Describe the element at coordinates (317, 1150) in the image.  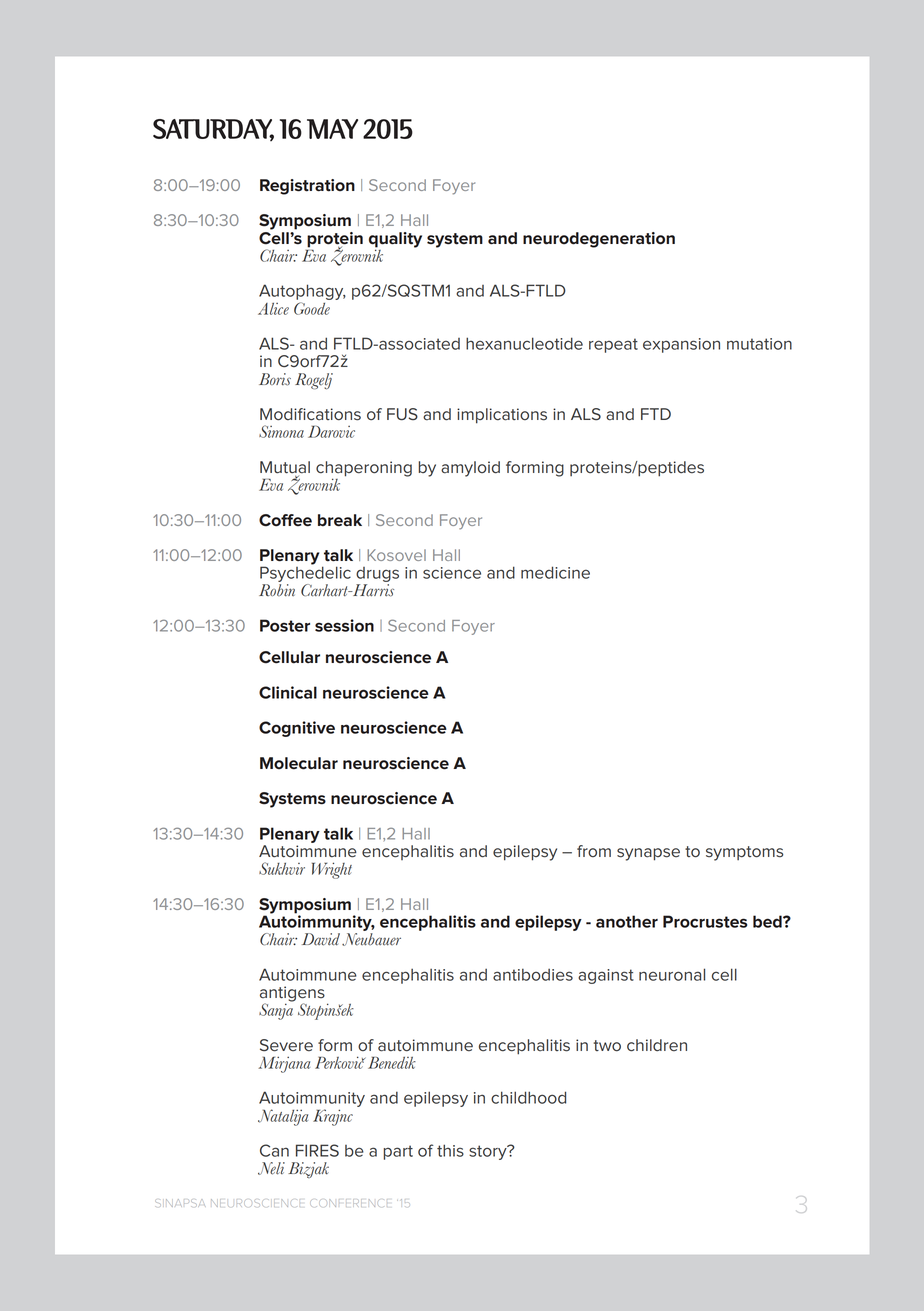
I see `FIRES` at that location.
